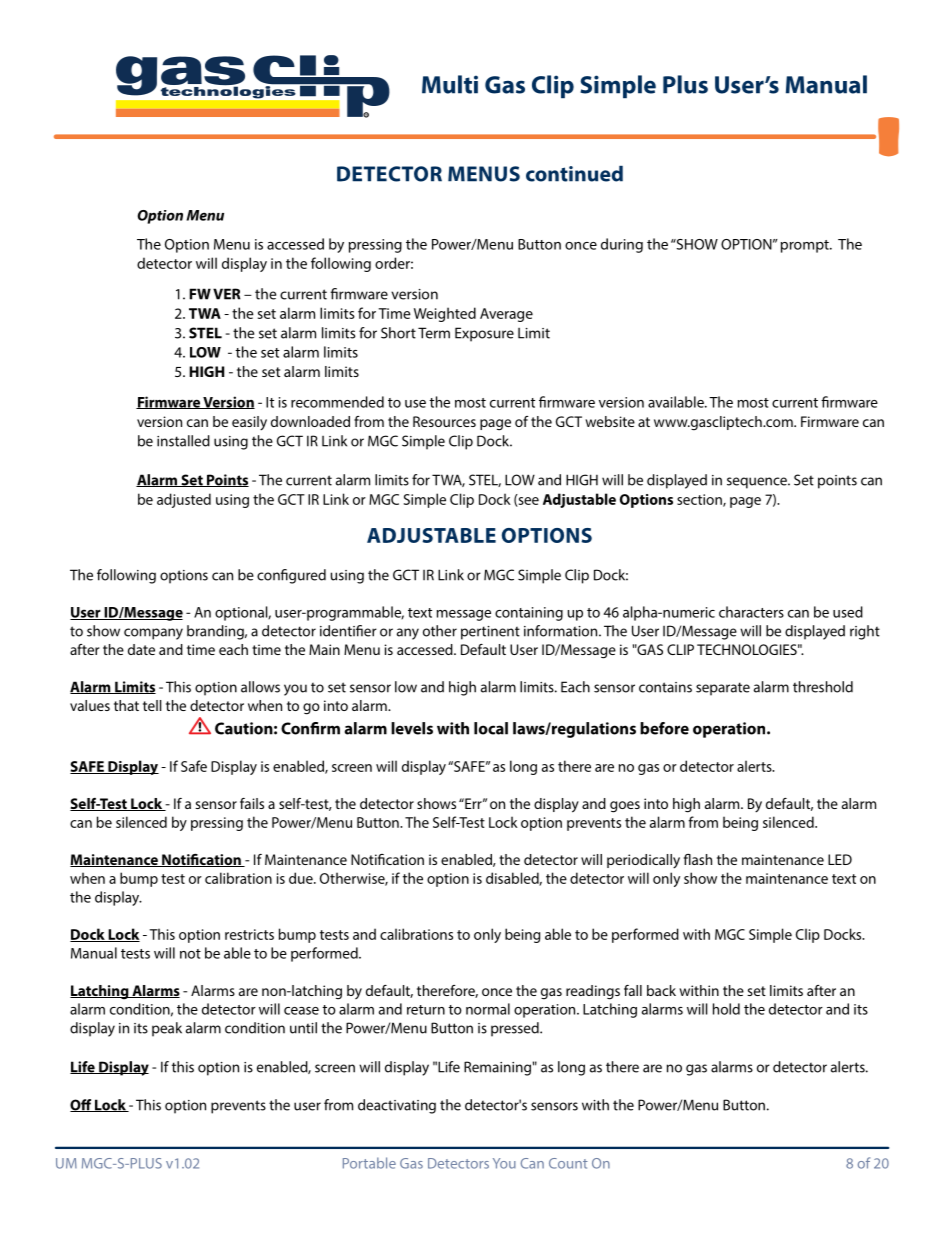 Image resolution: width=952 pixels, height=1233 pixels. Describe the element at coordinates (153, 634) in the screenshot. I see `company` at that location.
